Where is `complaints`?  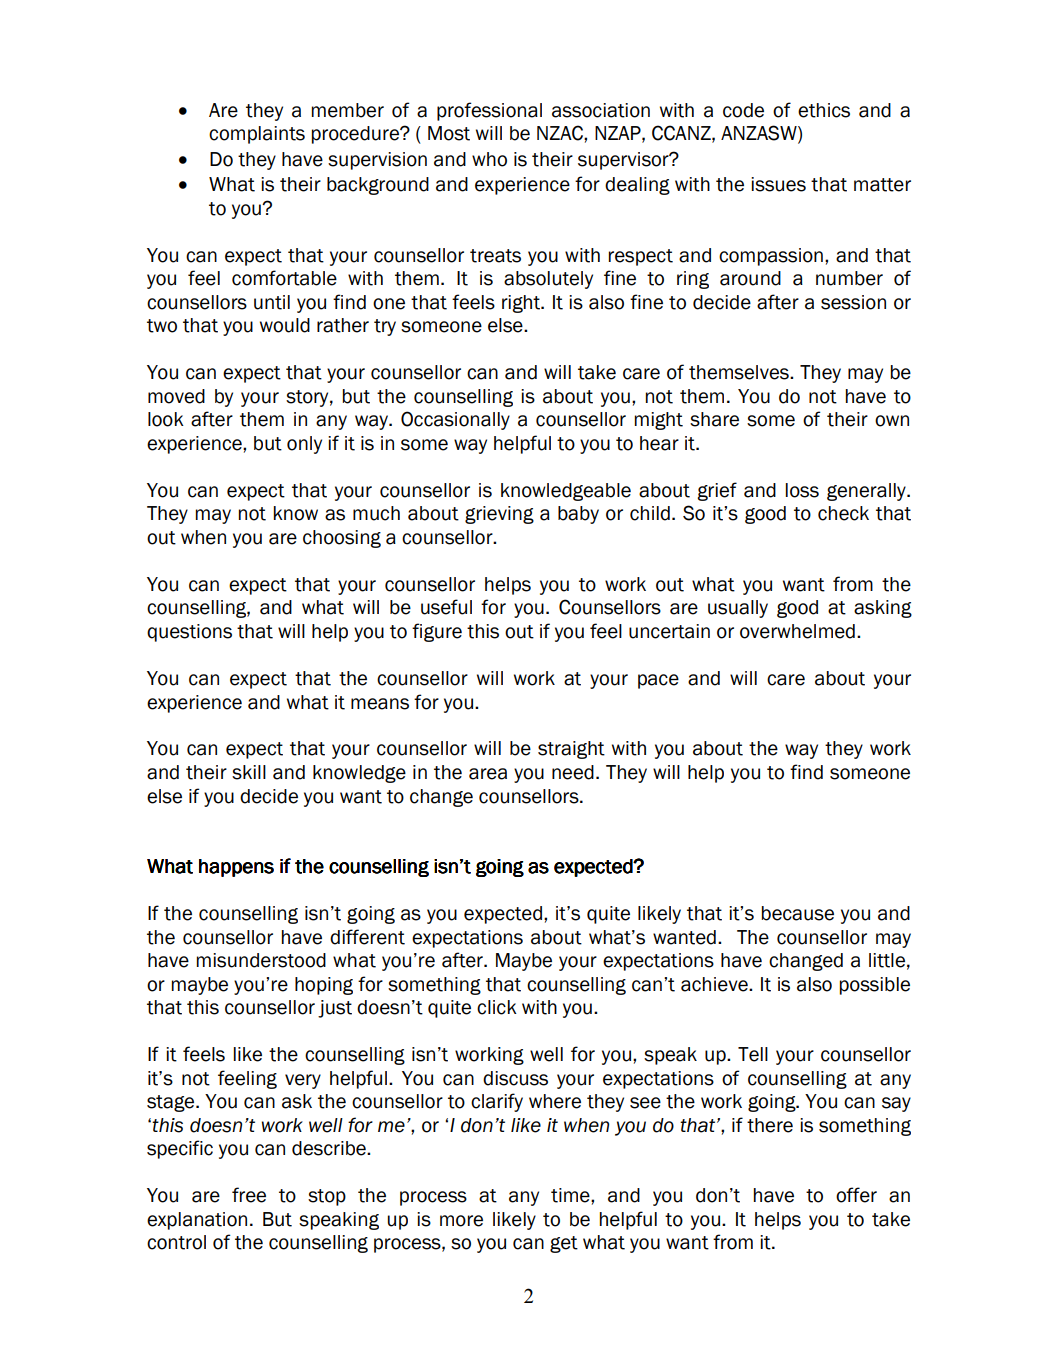
complaints is located at coordinates (257, 135).
